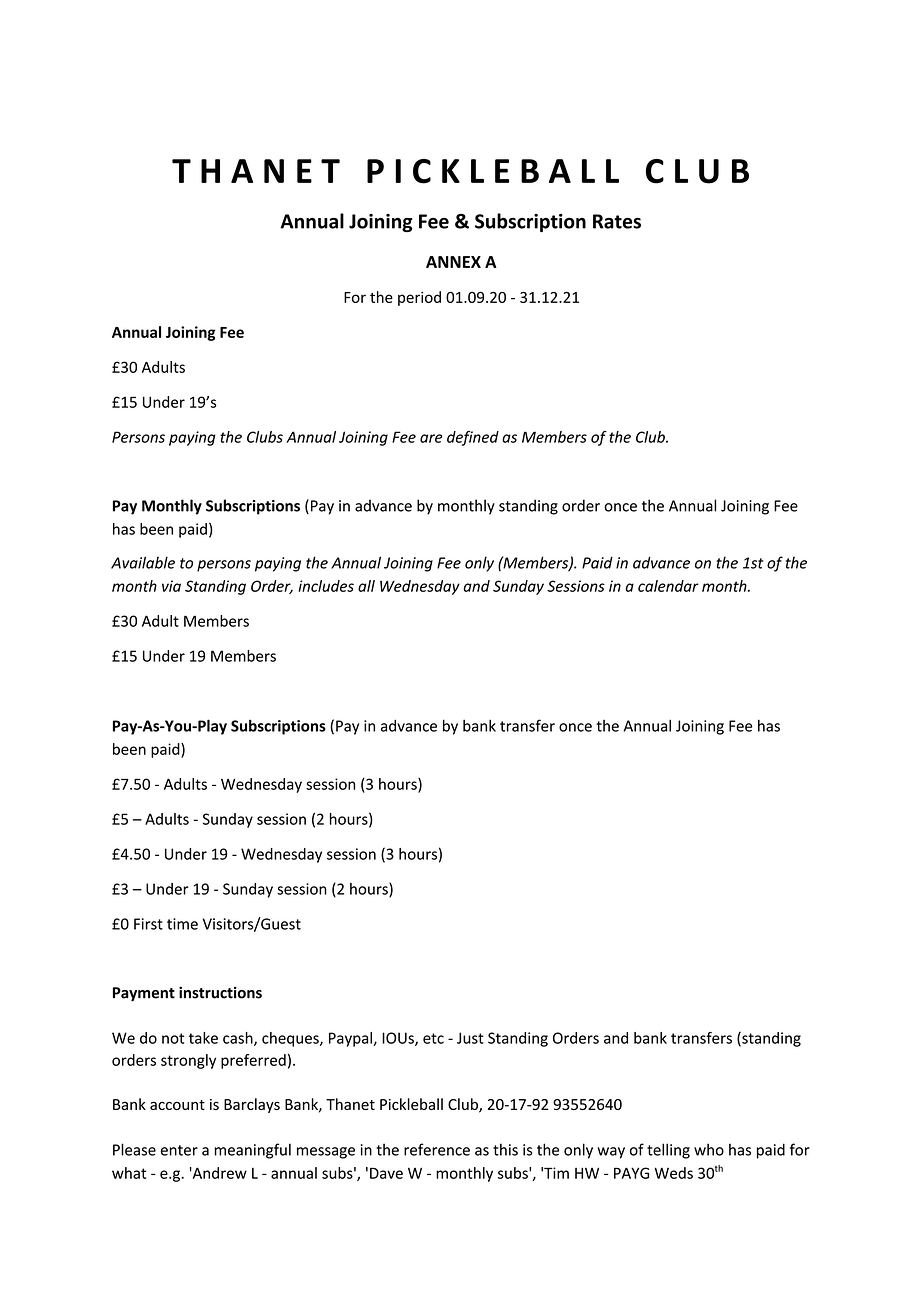 The height and width of the image is (1308, 924). I want to click on via, so click(171, 586).
